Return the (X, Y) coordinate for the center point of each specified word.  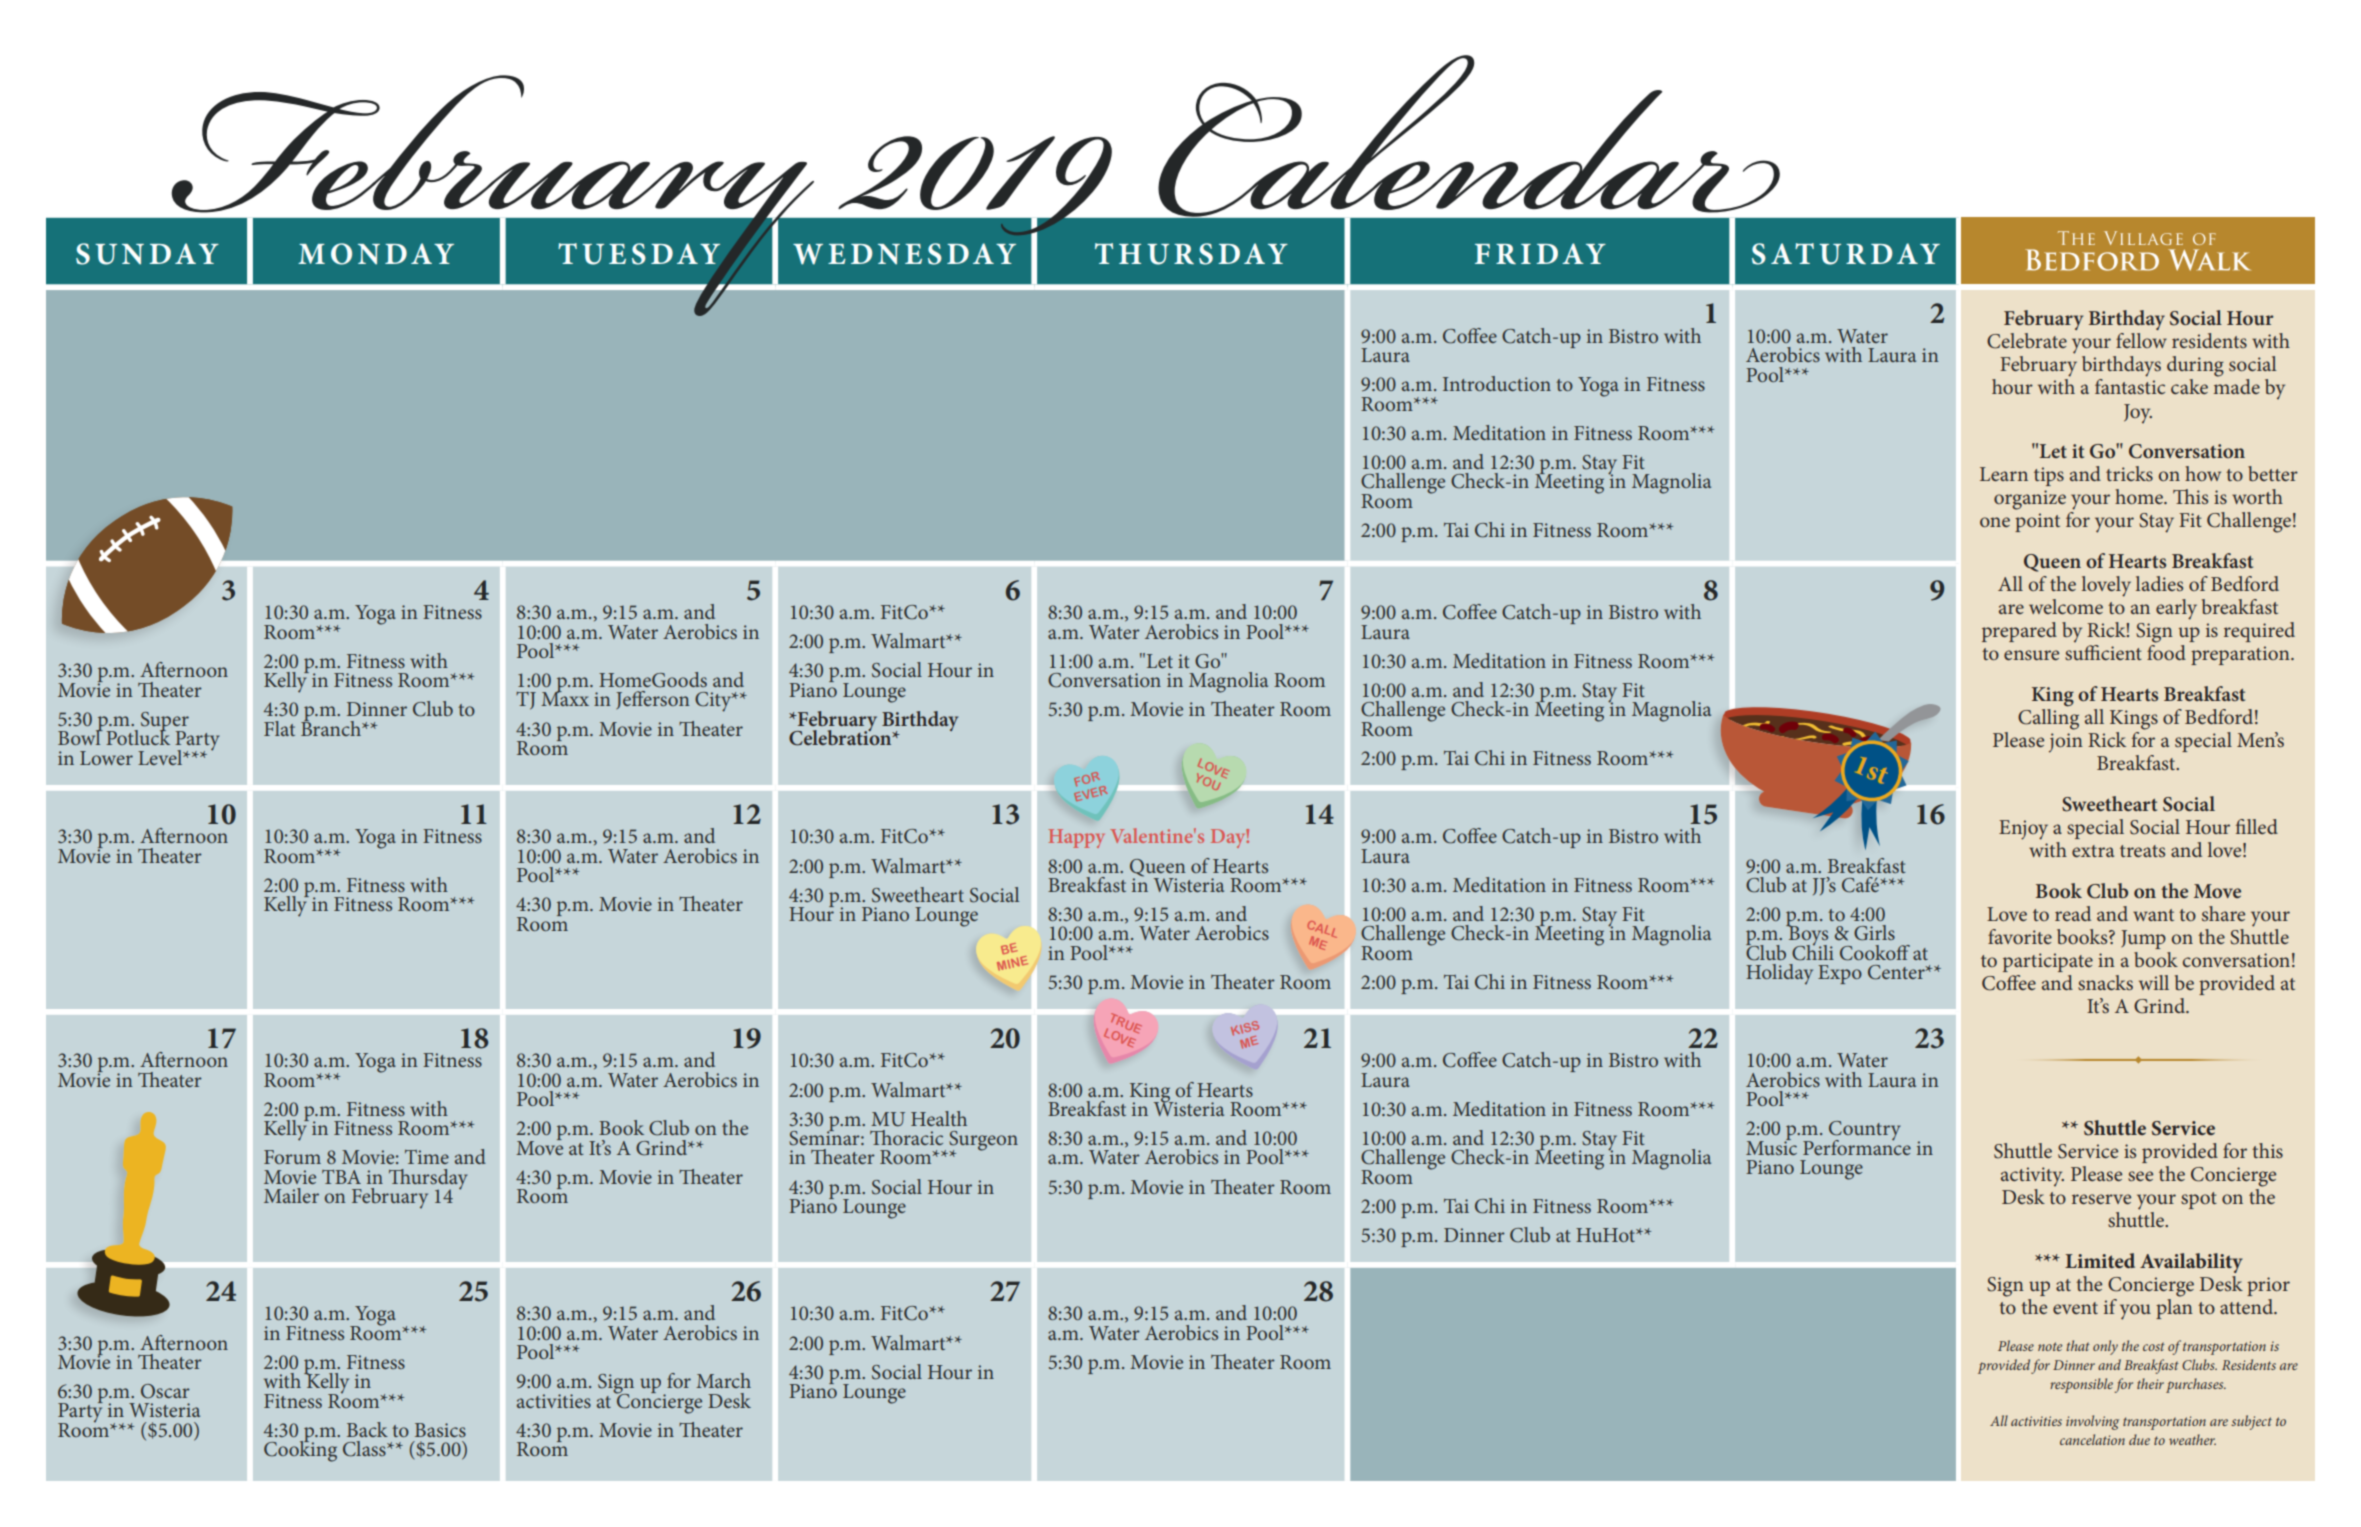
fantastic (2130, 386)
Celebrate (2027, 341)
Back (367, 1429)
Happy (1076, 838)
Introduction (1497, 383)
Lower (106, 758)
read (2073, 913)
